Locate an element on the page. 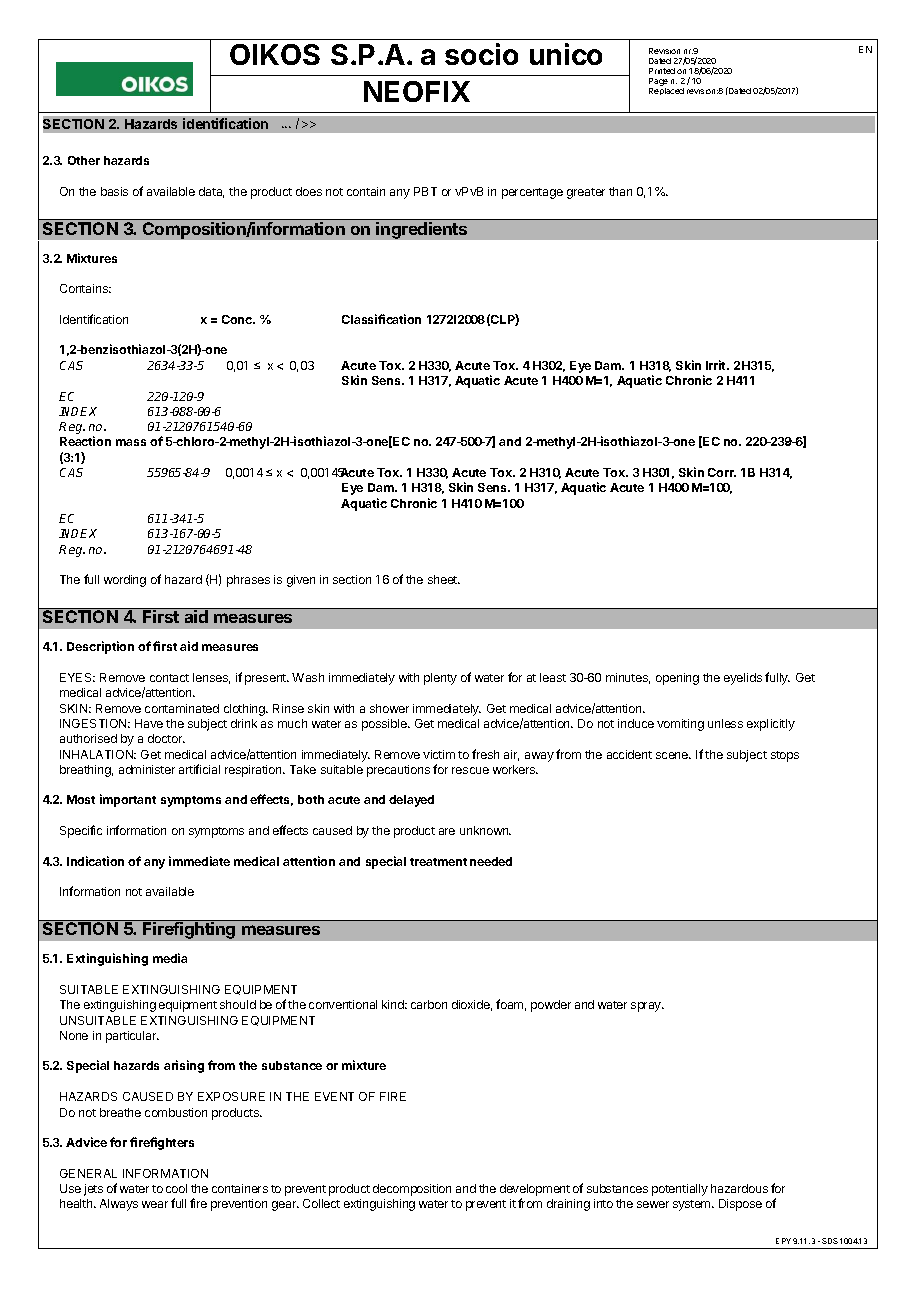 The width and height of the page is (924, 1309). socio is located at coordinates (481, 54).
